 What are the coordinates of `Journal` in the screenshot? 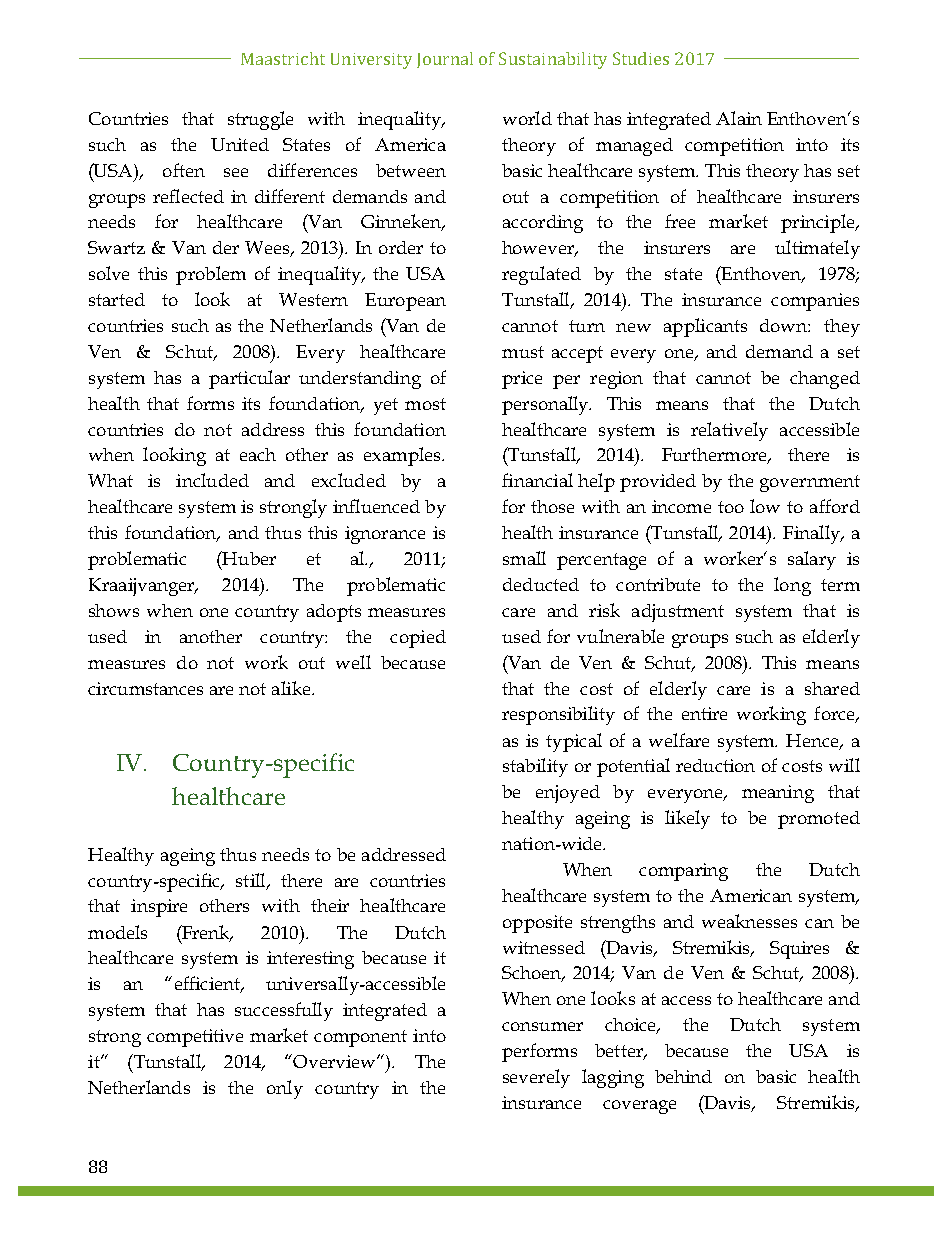 It's located at (445, 60).
